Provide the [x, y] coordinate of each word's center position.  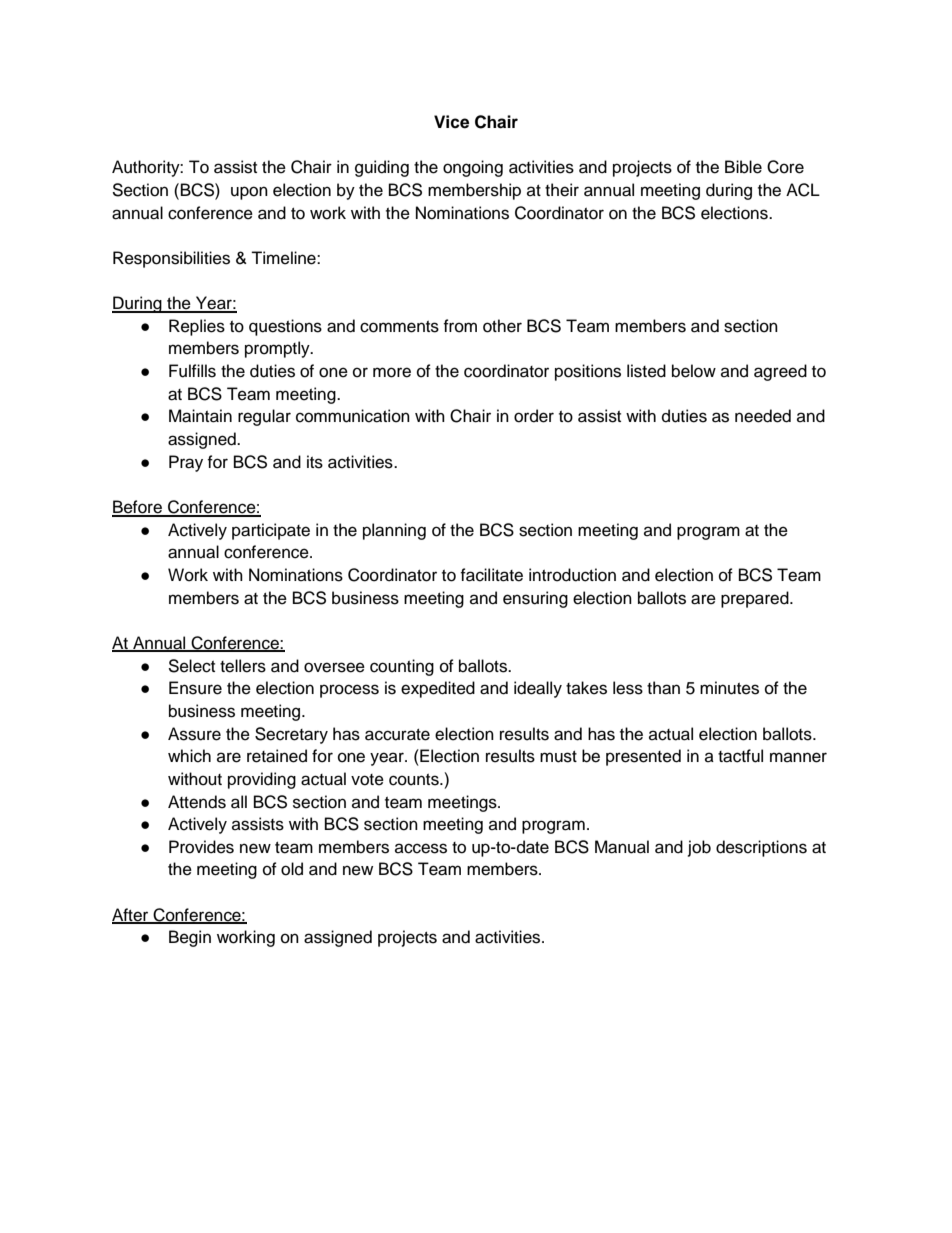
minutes [729, 688]
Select [191, 666]
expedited [438, 689]
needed [763, 416]
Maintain [200, 416]
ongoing [473, 168]
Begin [190, 938]
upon [249, 193]
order [534, 416]
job [699, 848]
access [421, 848]
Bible [743, 167]
